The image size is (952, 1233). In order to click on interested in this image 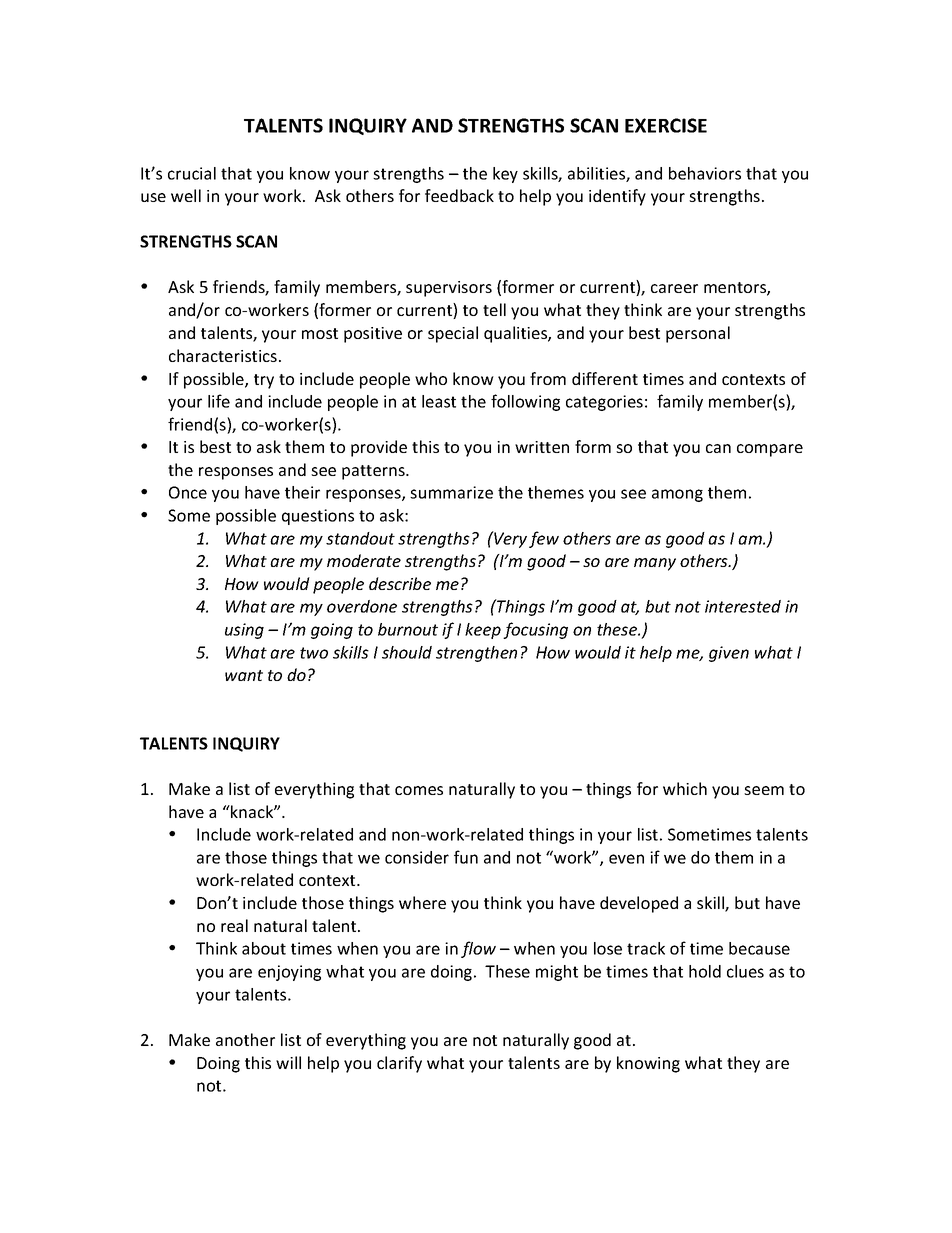, I will do `click(743, 606)`.
